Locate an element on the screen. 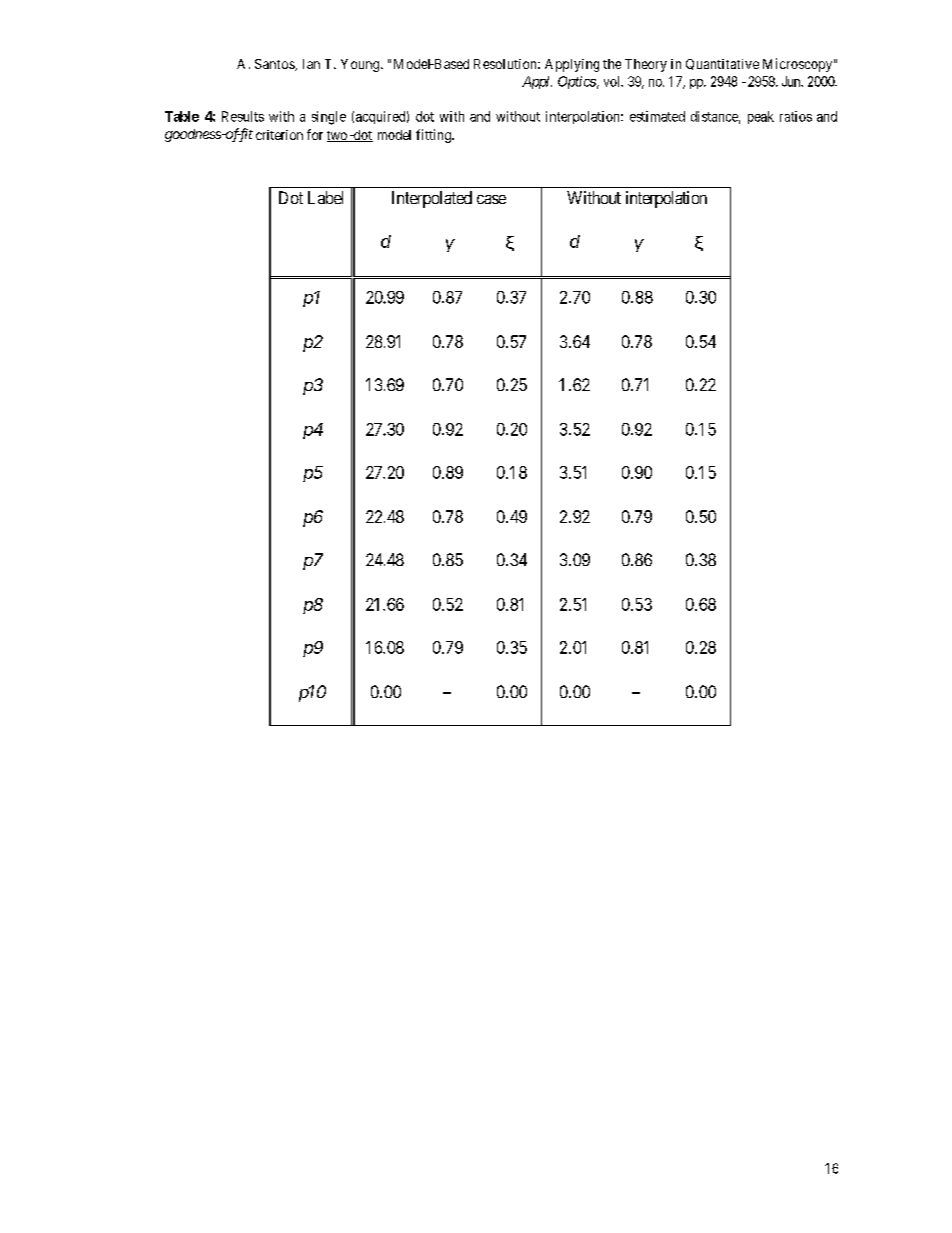 The width and height of the screenshot is (952, 1233). peak is located at coordinates (761, 117).
